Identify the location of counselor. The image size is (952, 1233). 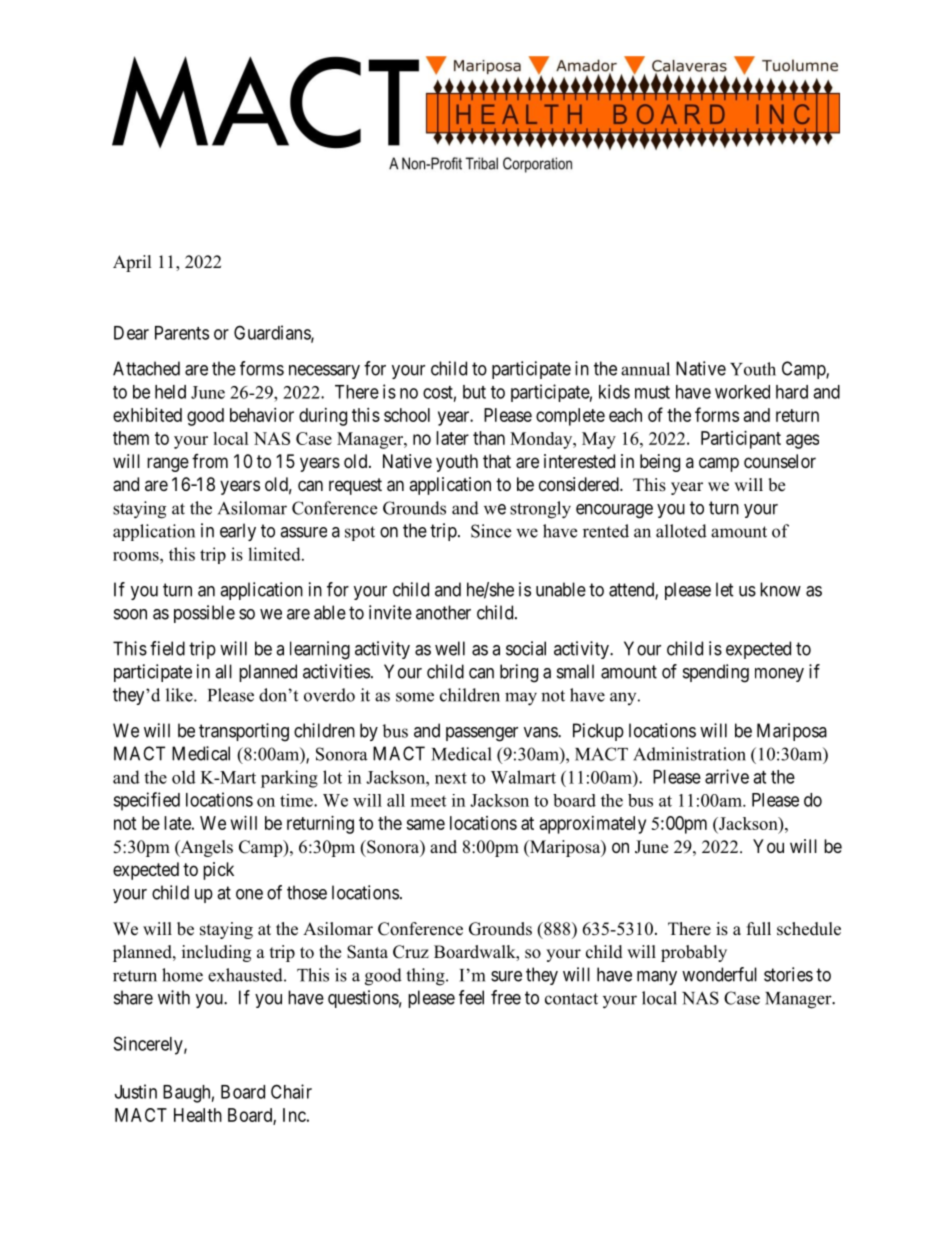
(780, 461).
